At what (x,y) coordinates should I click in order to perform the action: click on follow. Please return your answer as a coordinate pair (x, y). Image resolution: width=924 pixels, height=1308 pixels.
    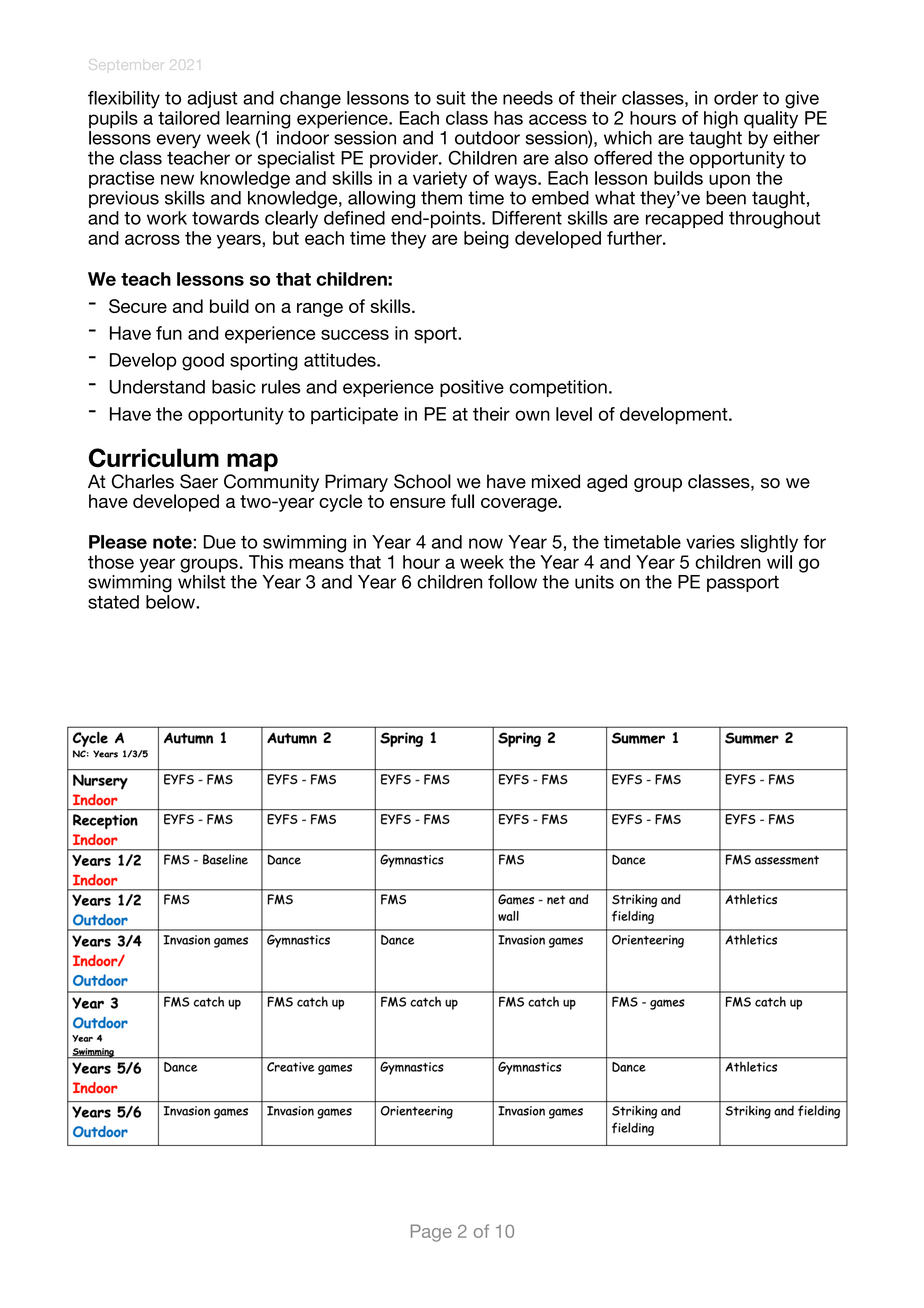
    Looking at the image, I should click on (512, 582).
